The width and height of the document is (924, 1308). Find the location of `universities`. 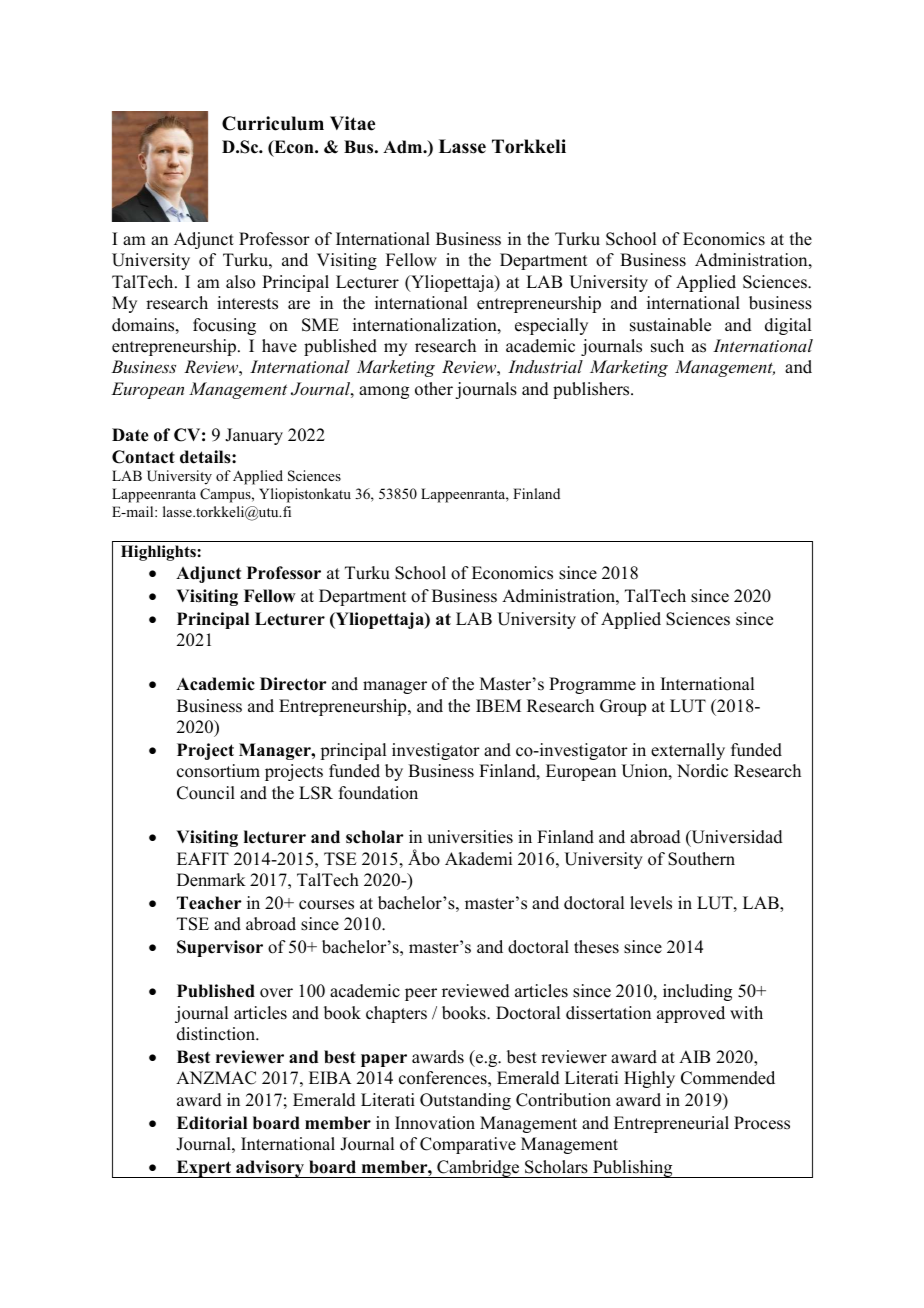

universities is located at coordinates (470, 837).
